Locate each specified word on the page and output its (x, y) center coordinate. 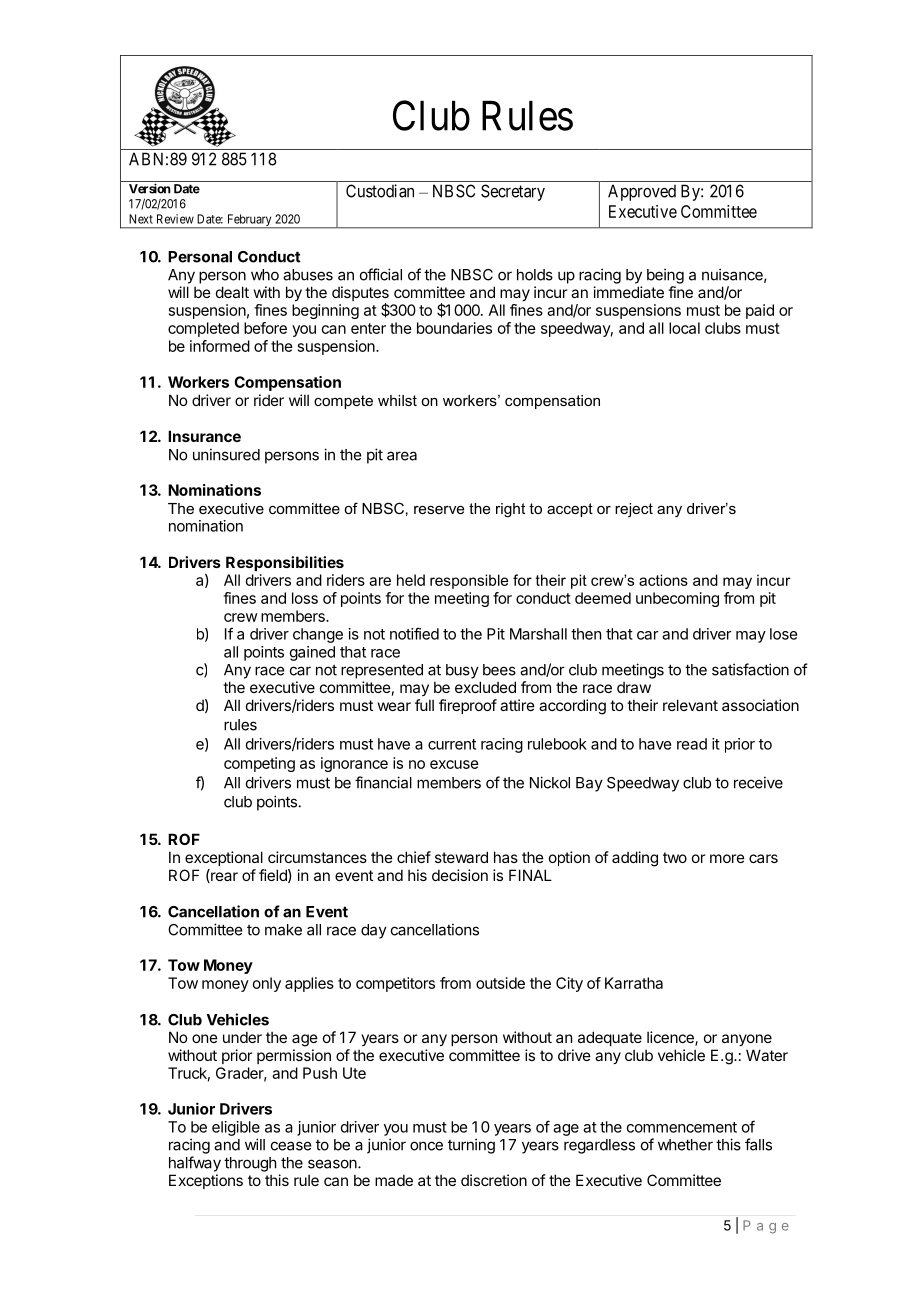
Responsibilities (285, 563)
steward (461, 857)
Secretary (513, 192)
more (727, 858)
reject (634, 510)
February (249, 221)
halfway (195, 1164)
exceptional (224, 858)
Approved (642, 192)
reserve (439, 510)
